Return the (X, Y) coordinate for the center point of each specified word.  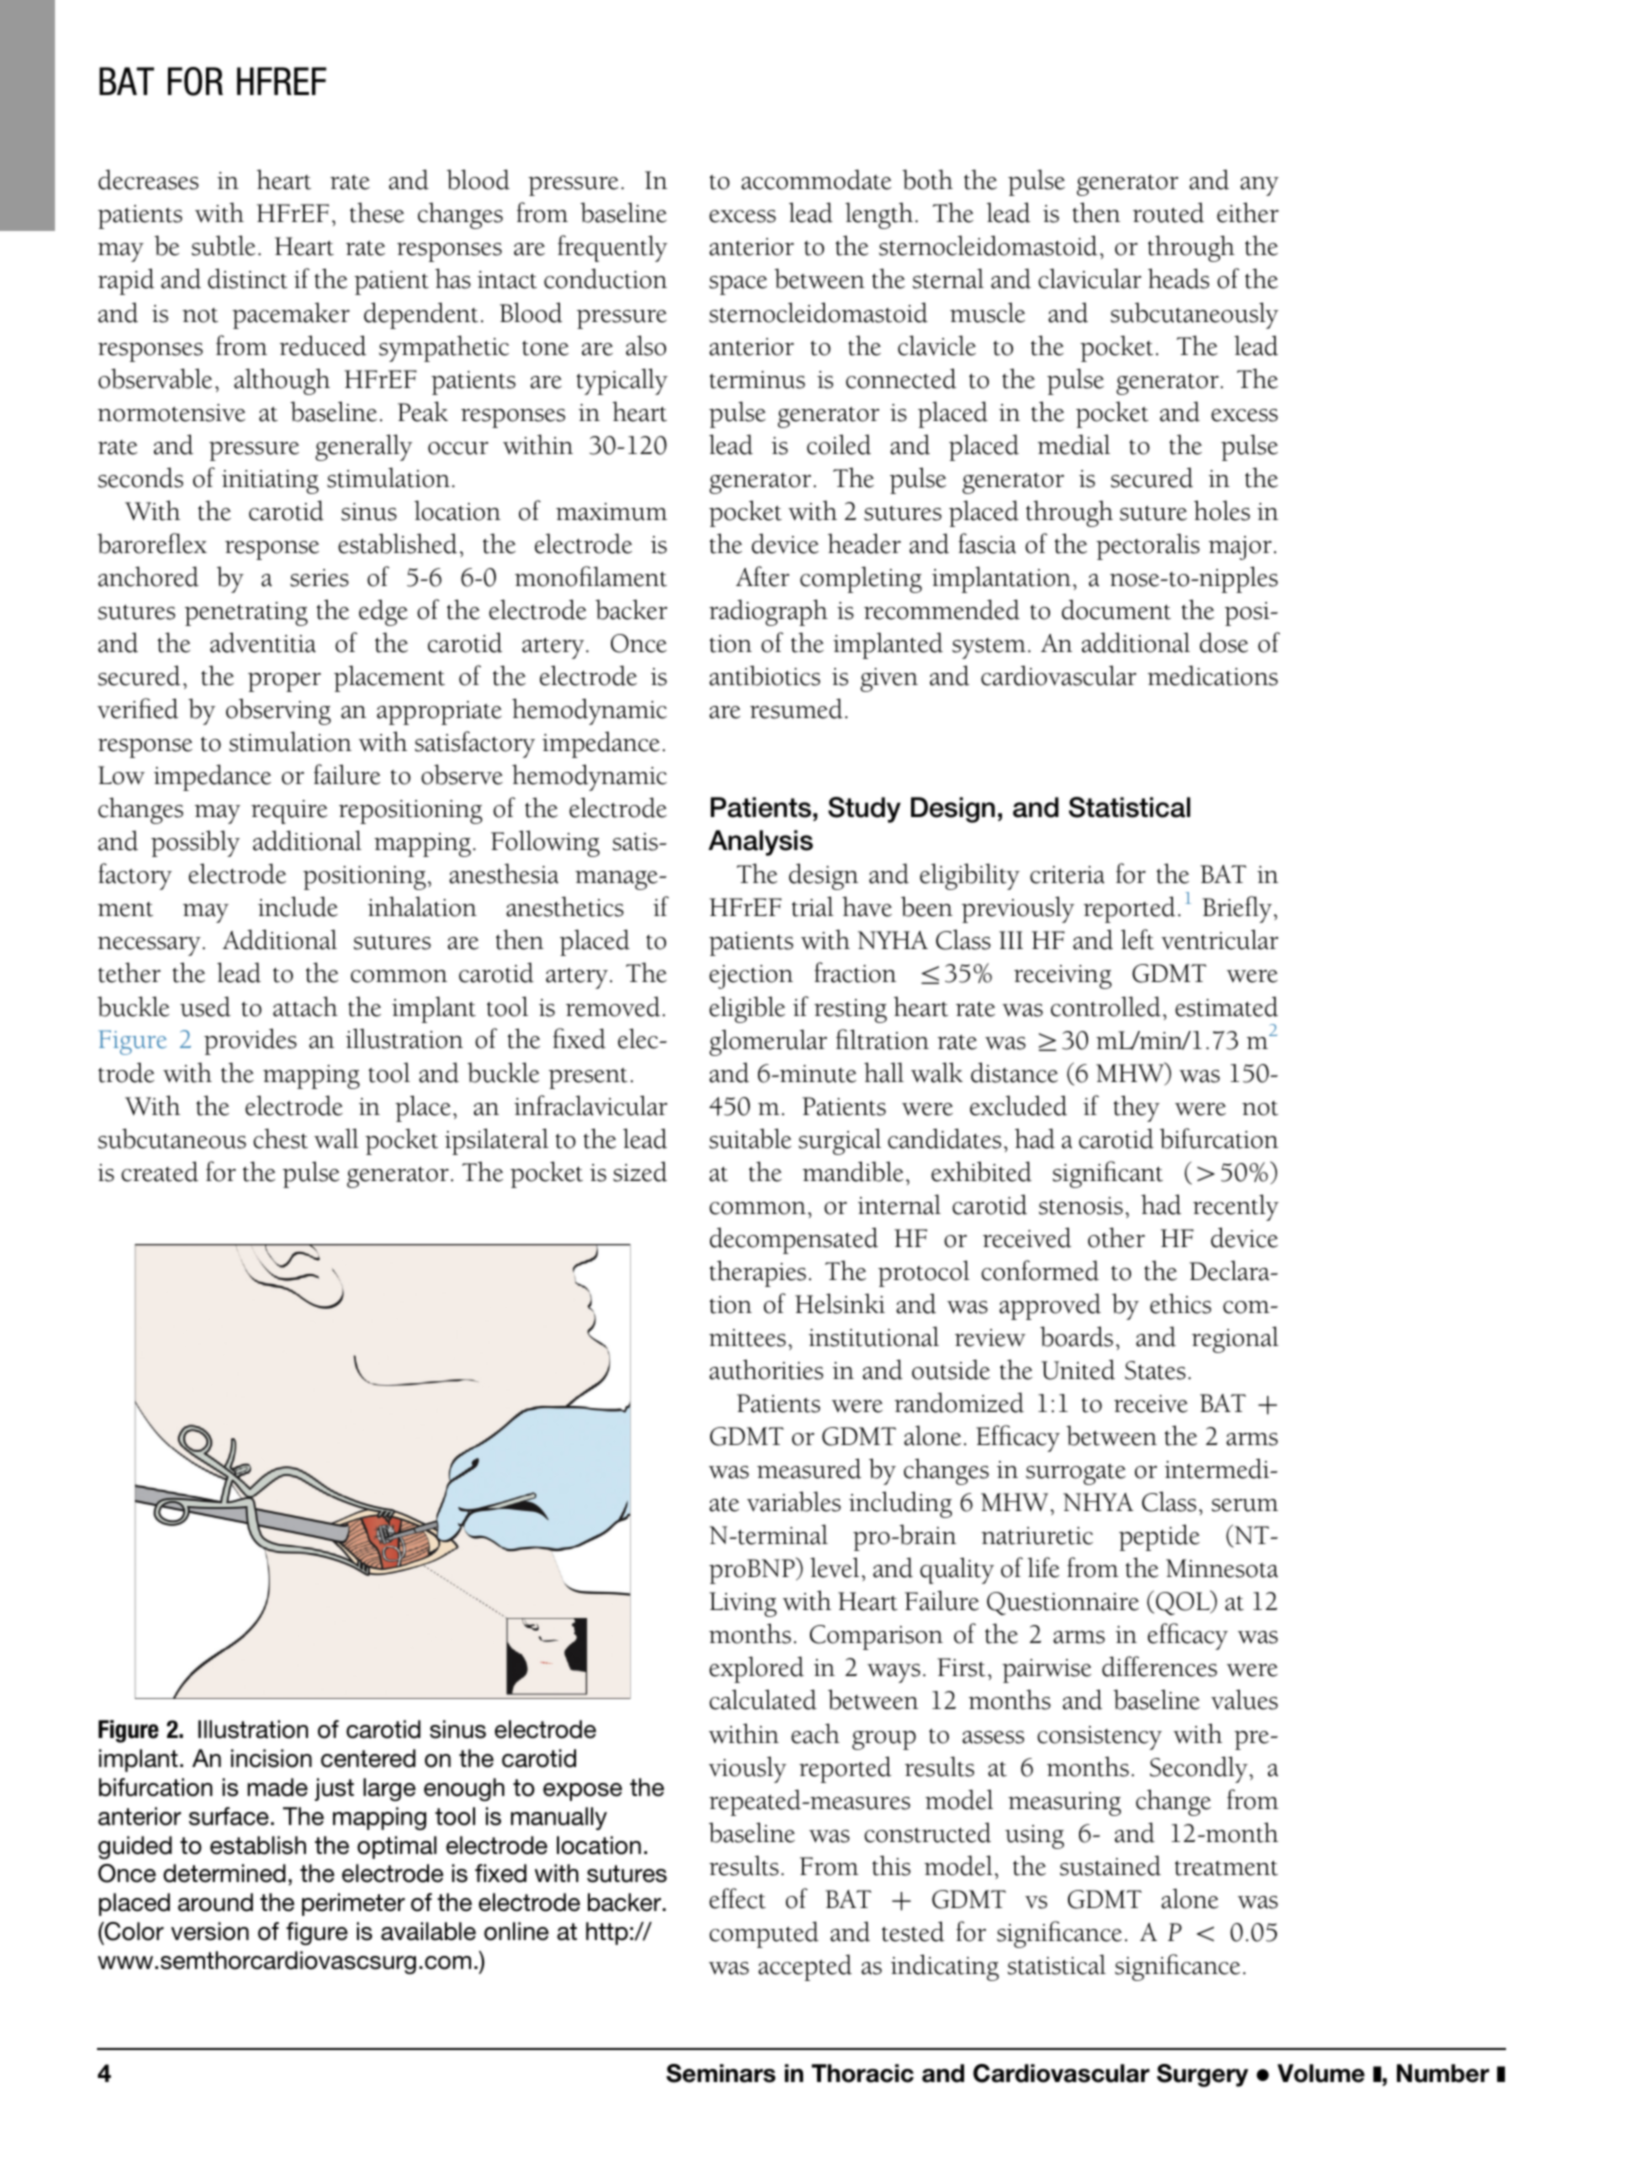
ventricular (1219, 939)
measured (809, 1468)
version (210, 1931)
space (738, 285)
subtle (223, 245)
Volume (1321, 2073)
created (159, 1171)
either (1248, 212)
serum (1245, 1505)
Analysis (760, 843)
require (289, 812)
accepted (805, 1967)
